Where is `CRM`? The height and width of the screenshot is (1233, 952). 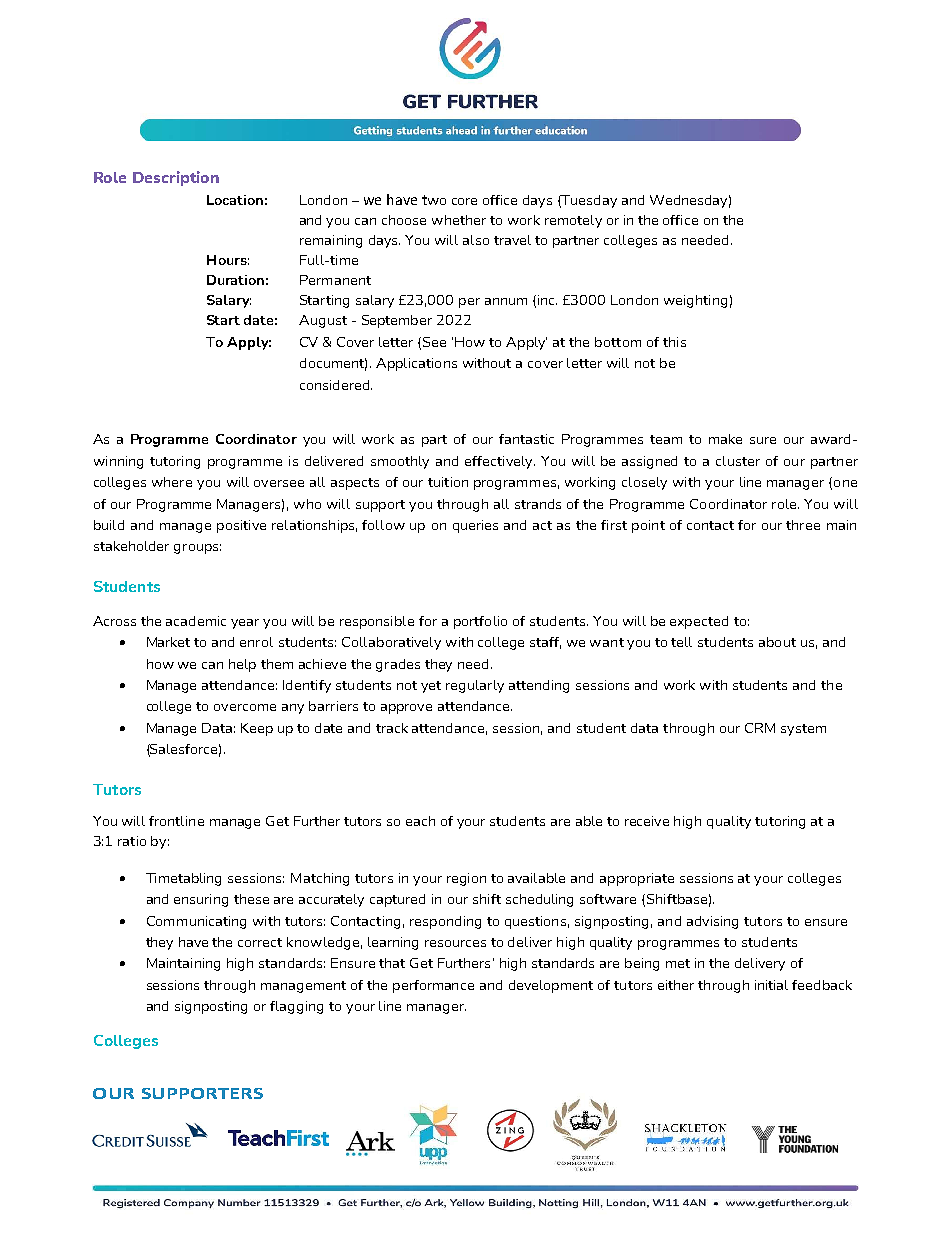 CRM is located at coordinates (760, 728).
